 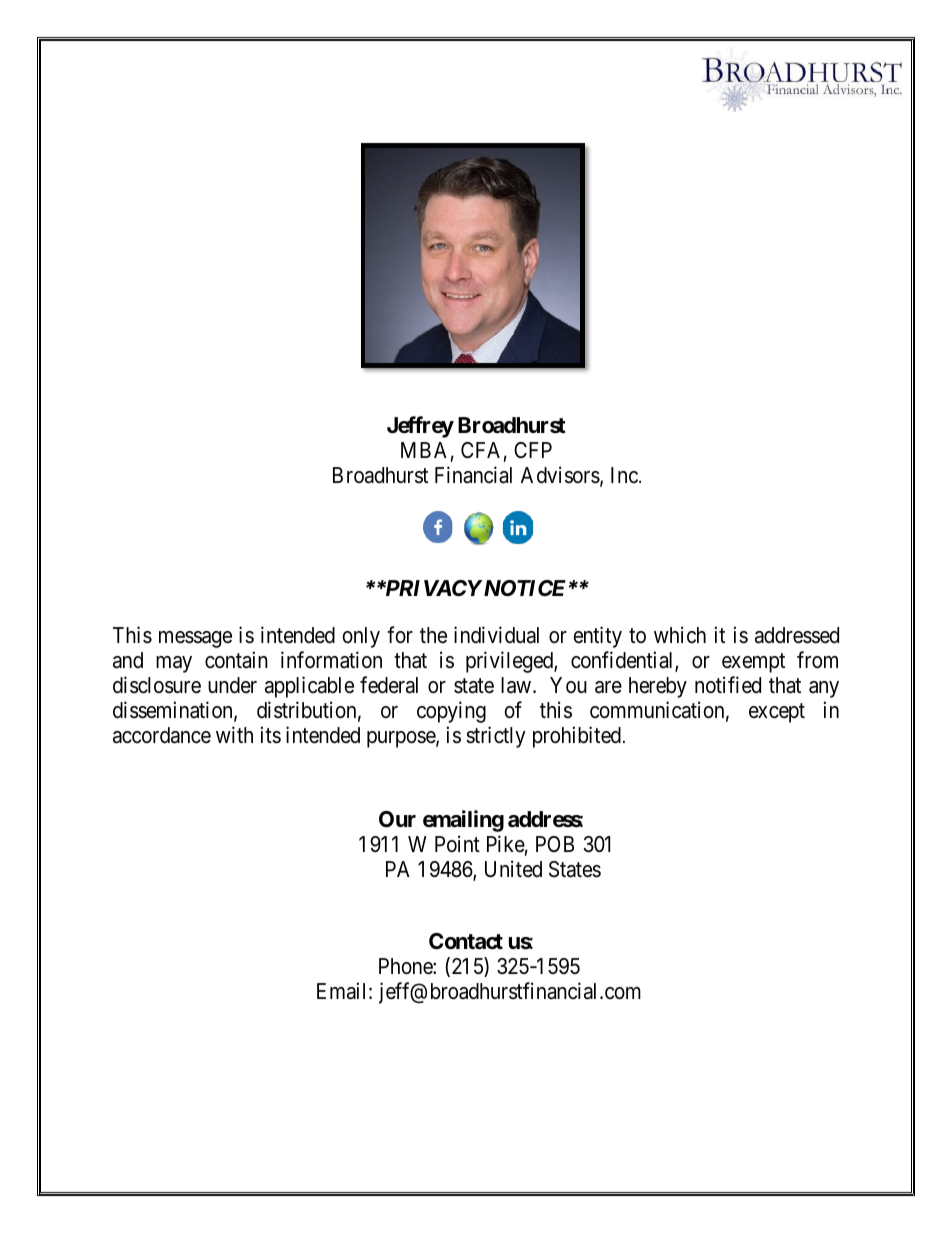 What do you see at coordinates (624, 475) in the document?
I see `Inc` at bounding box center [624, 475].
